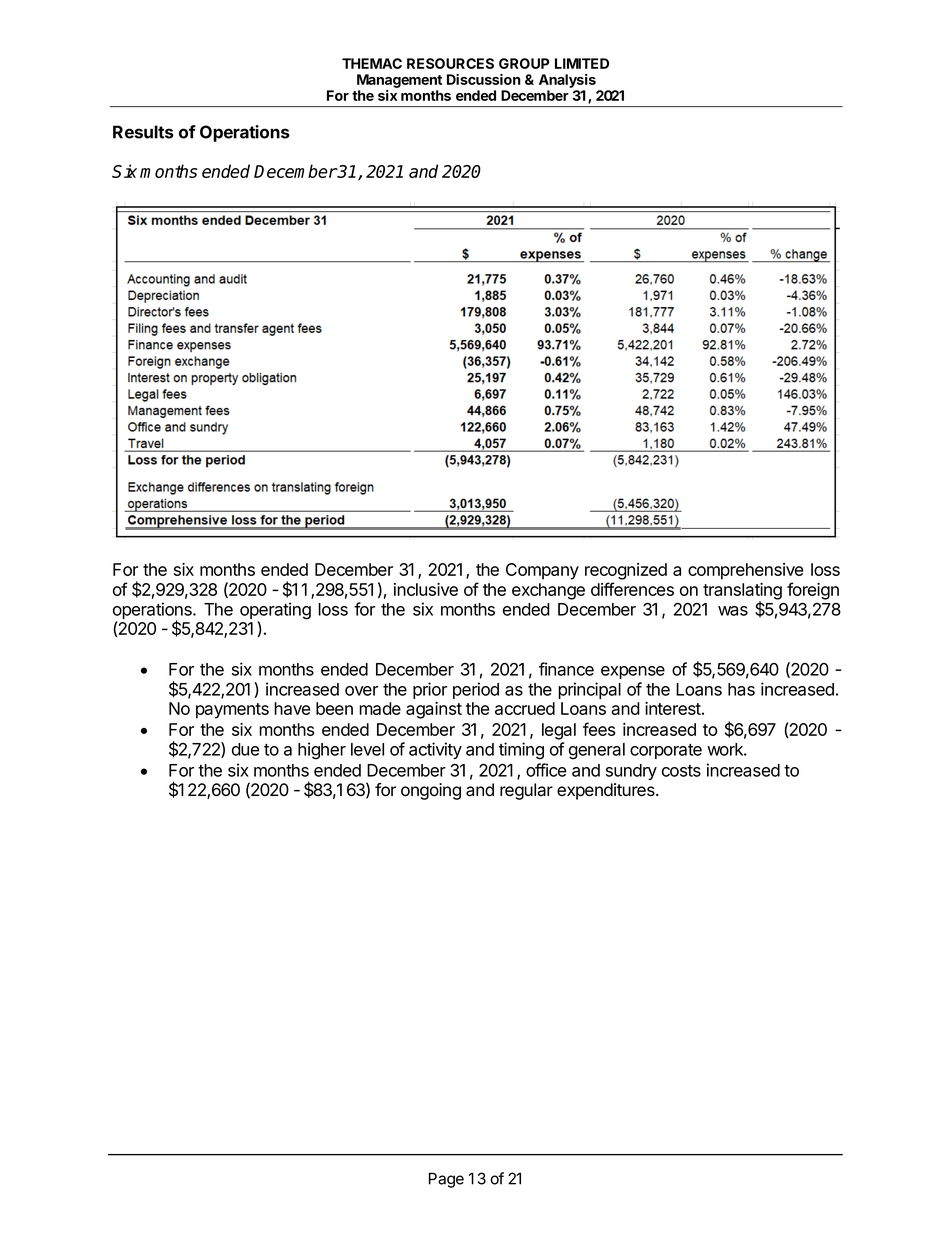 This page has width=952, height=1233. I want to click on Page, so click(446, 1180).
